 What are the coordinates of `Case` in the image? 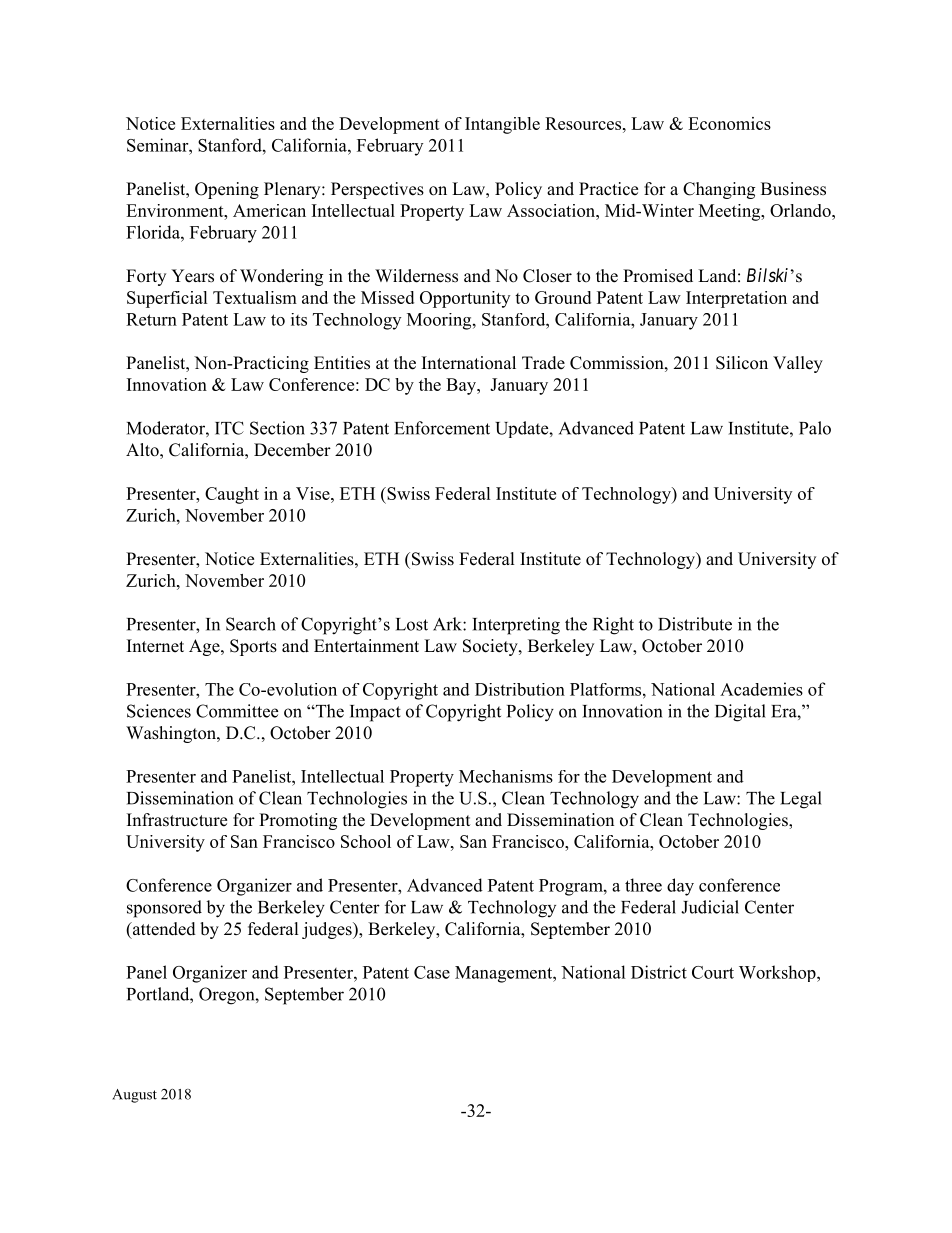 It's located at (432, 972).
